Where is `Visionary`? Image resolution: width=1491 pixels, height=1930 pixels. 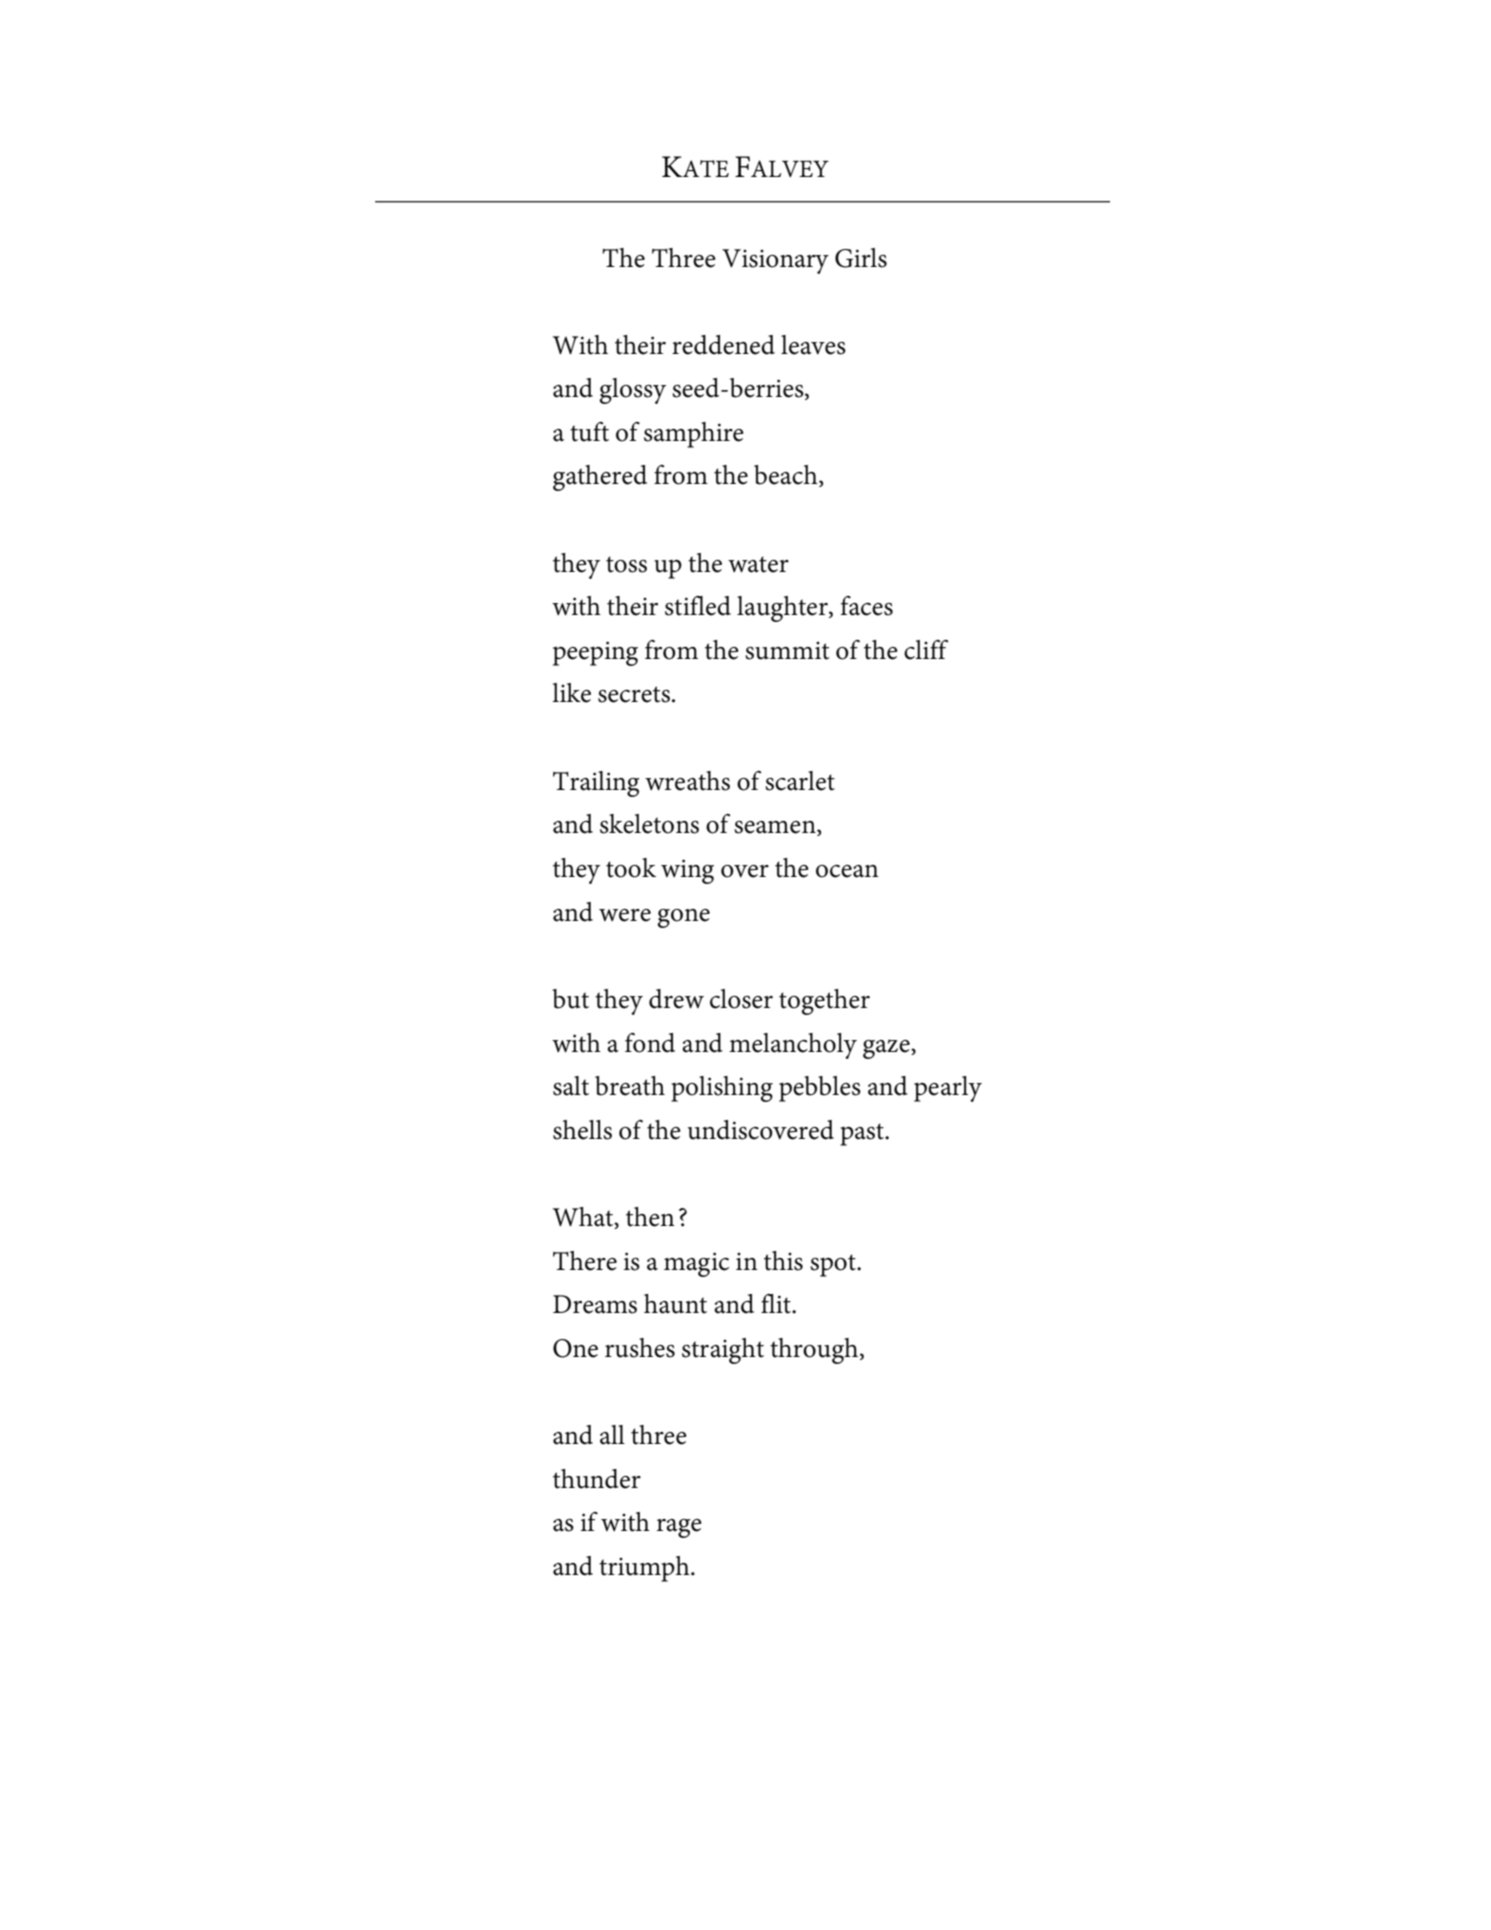 Visionary is located at coordinates (775, 261).
